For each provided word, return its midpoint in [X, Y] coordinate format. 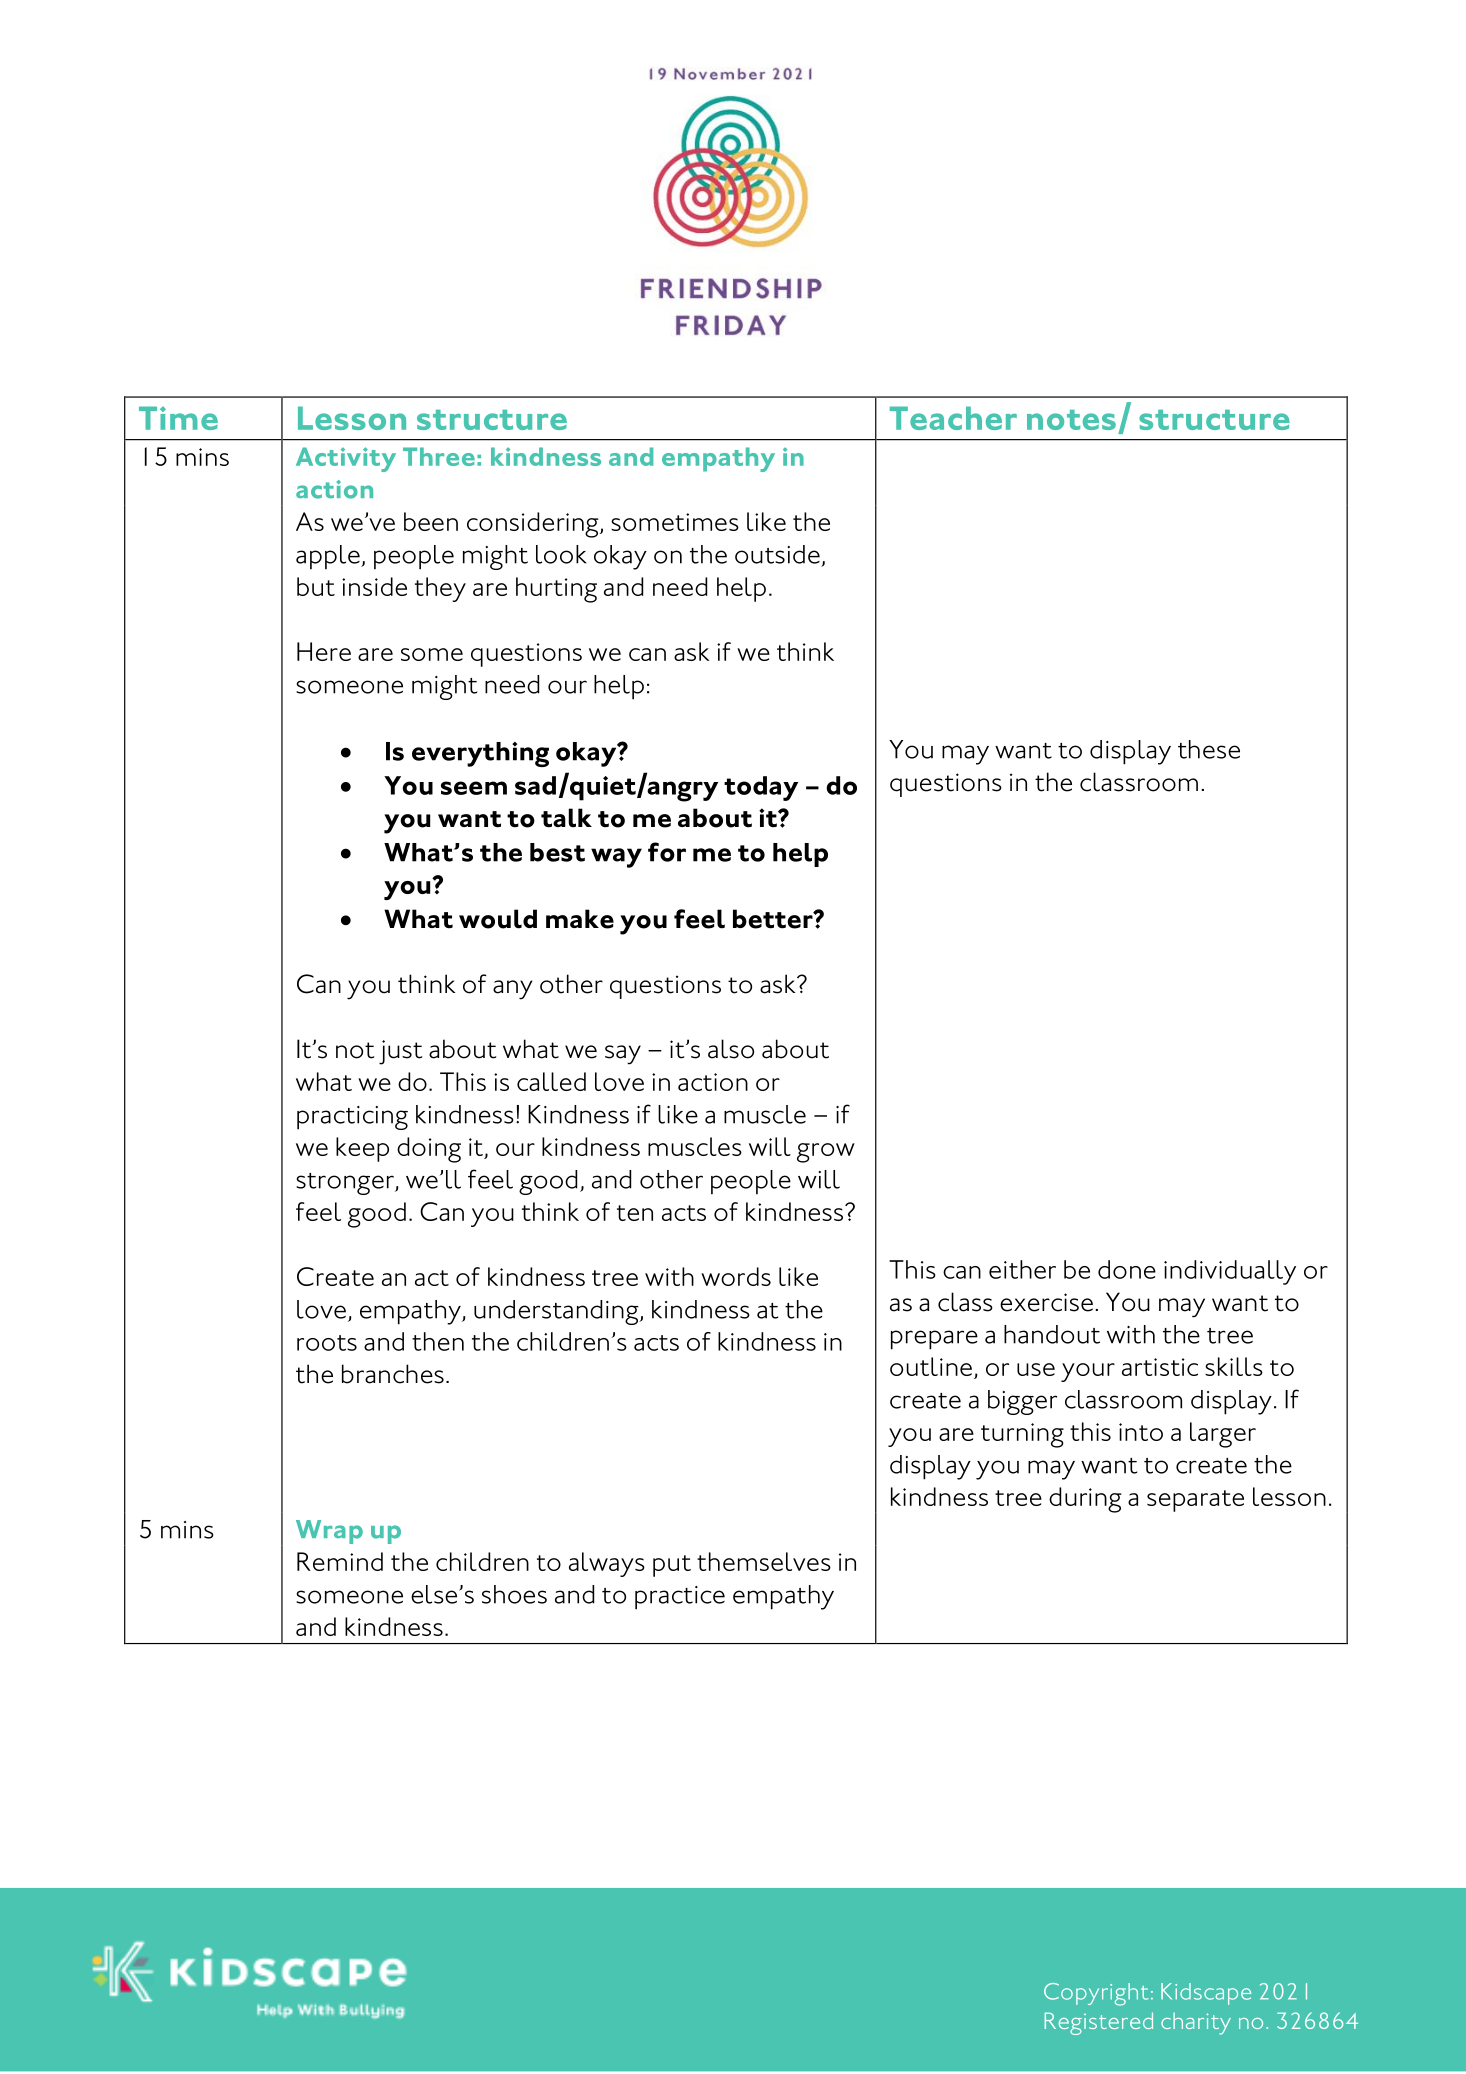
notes [1071, 420]
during [1085, 1500]
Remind [340, 1561]
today [761, 788]
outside [777, 554]
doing [429, 1150]
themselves [764, 1561]
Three [439, 456]
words [736, 1276]
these [1209, 749]
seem [474, 788]
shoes [514, 1594]
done [1127, 1269]
